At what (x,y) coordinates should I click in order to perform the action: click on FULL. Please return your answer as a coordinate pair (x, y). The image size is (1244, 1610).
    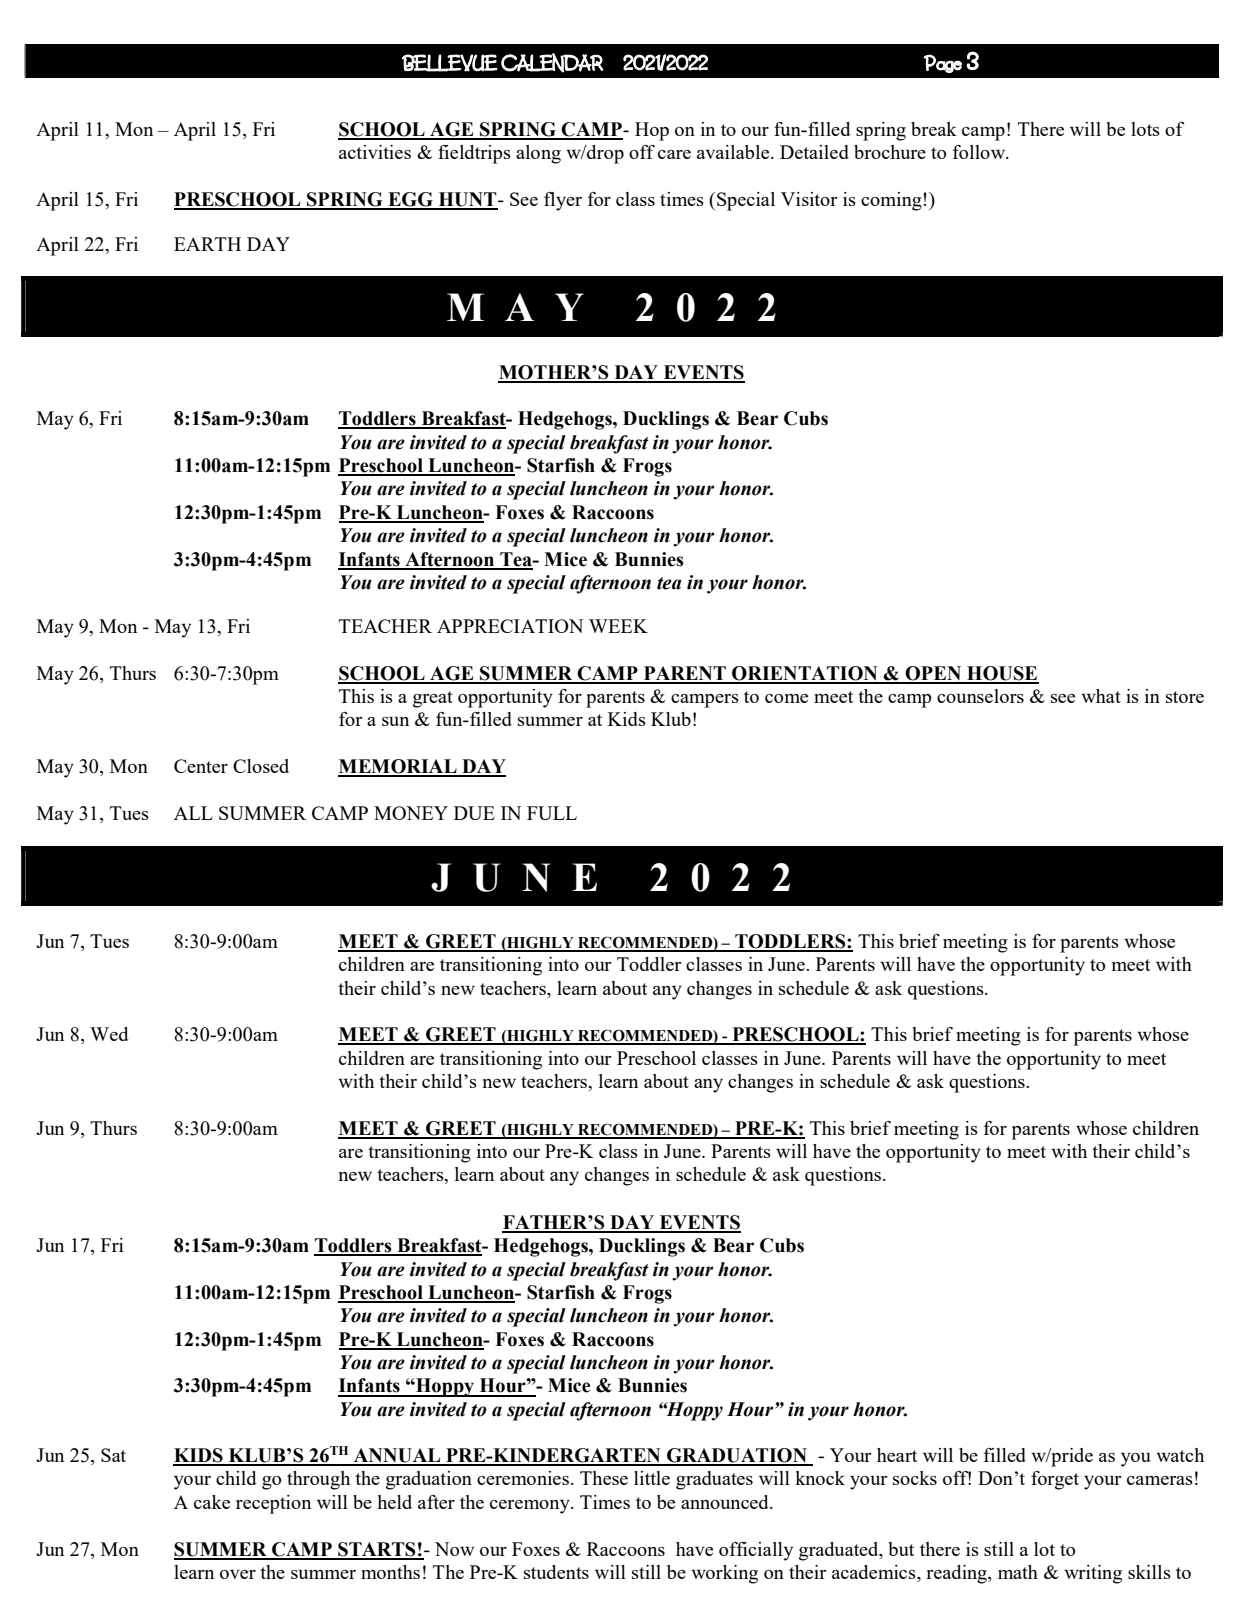
    Looking at the image, I should click on (552, 813).
